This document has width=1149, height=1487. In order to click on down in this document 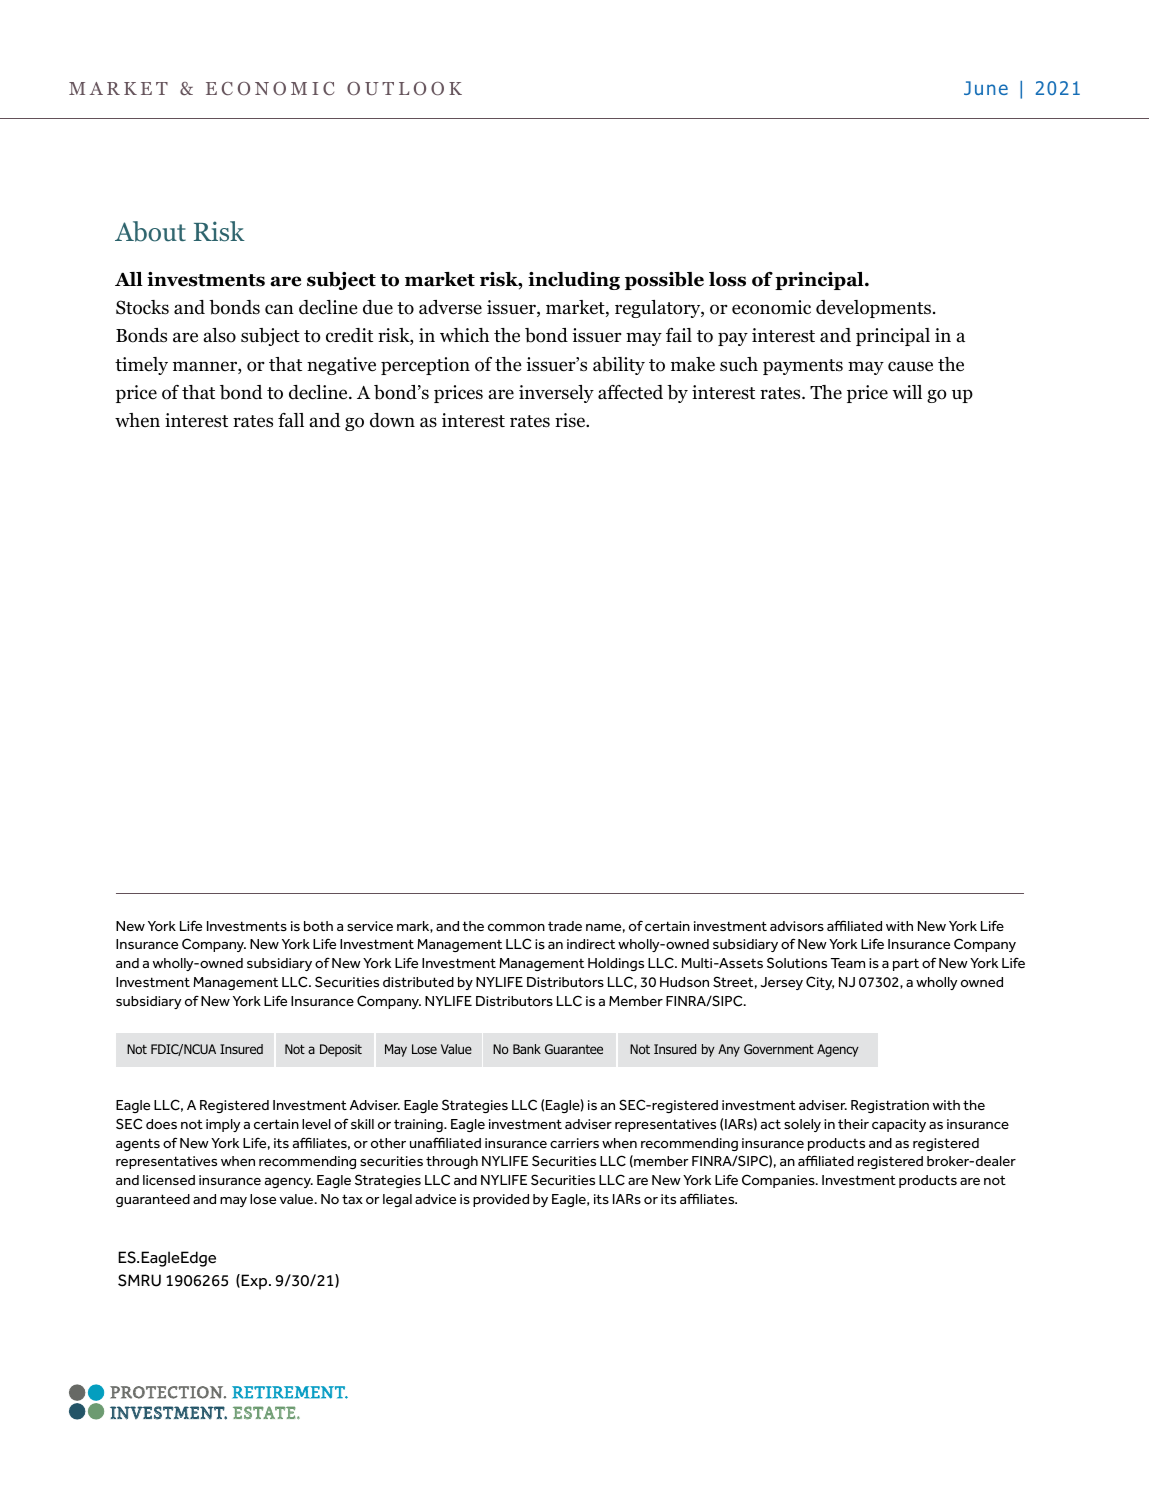, I will do `click(392, 420)`.
